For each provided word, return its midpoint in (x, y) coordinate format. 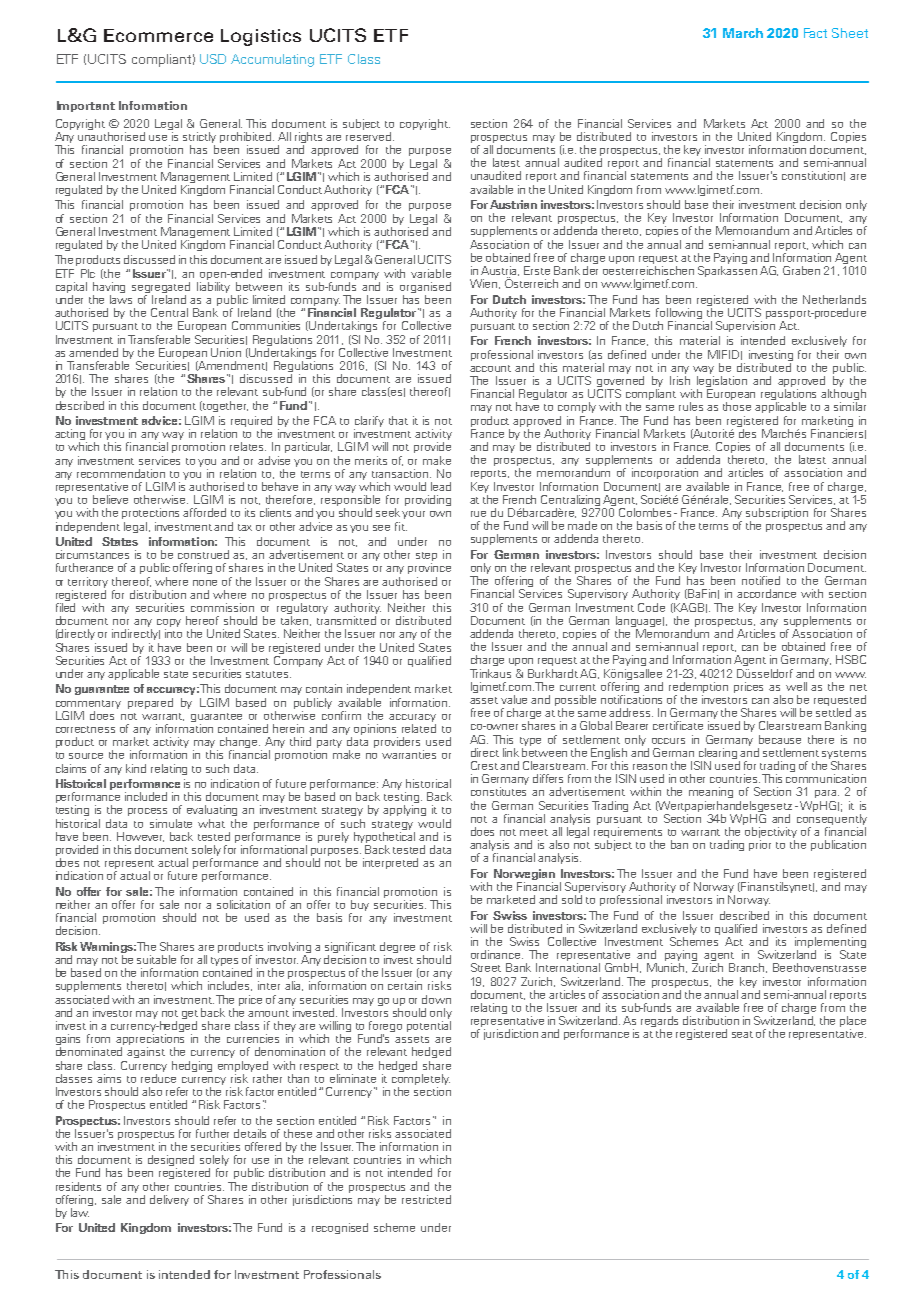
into (173, 633)
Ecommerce (158, 35)
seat (742, 1034)
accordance (766, 593)
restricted (426, 1199)
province (429, 568)
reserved (370, 136)
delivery (169, 1200)
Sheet (850, 33)
